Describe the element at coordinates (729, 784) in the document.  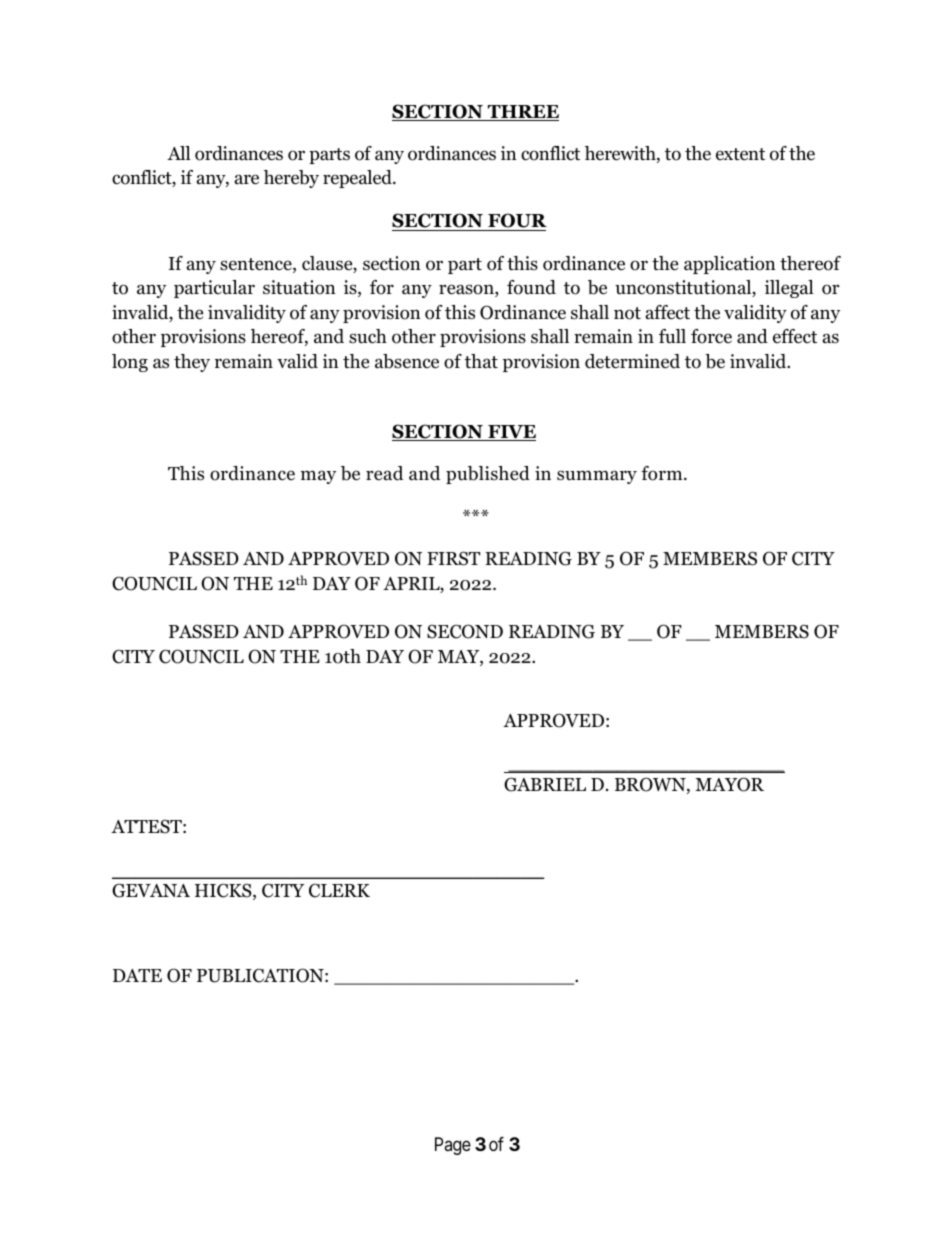
I see `MAYOR` at that location.
